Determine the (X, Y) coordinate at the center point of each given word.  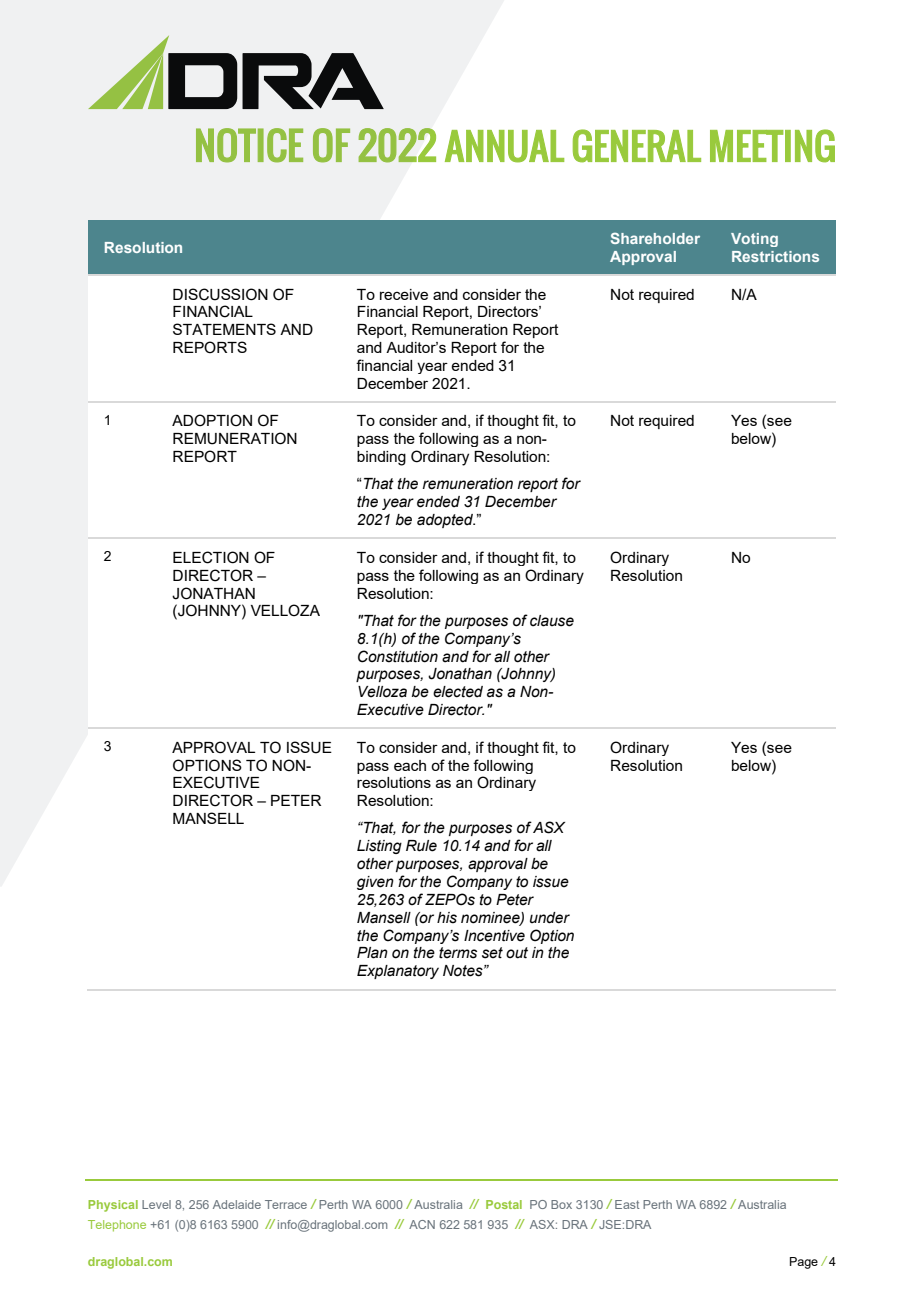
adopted (446, 521)
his (447, 918)
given (375, 883)
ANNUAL (504, 146)
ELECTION (211, 557)
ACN (422, 1224)
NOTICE (249, 145)
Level (156, 1204)
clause (552, 621)
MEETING (772, 146)
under (550, 918)
